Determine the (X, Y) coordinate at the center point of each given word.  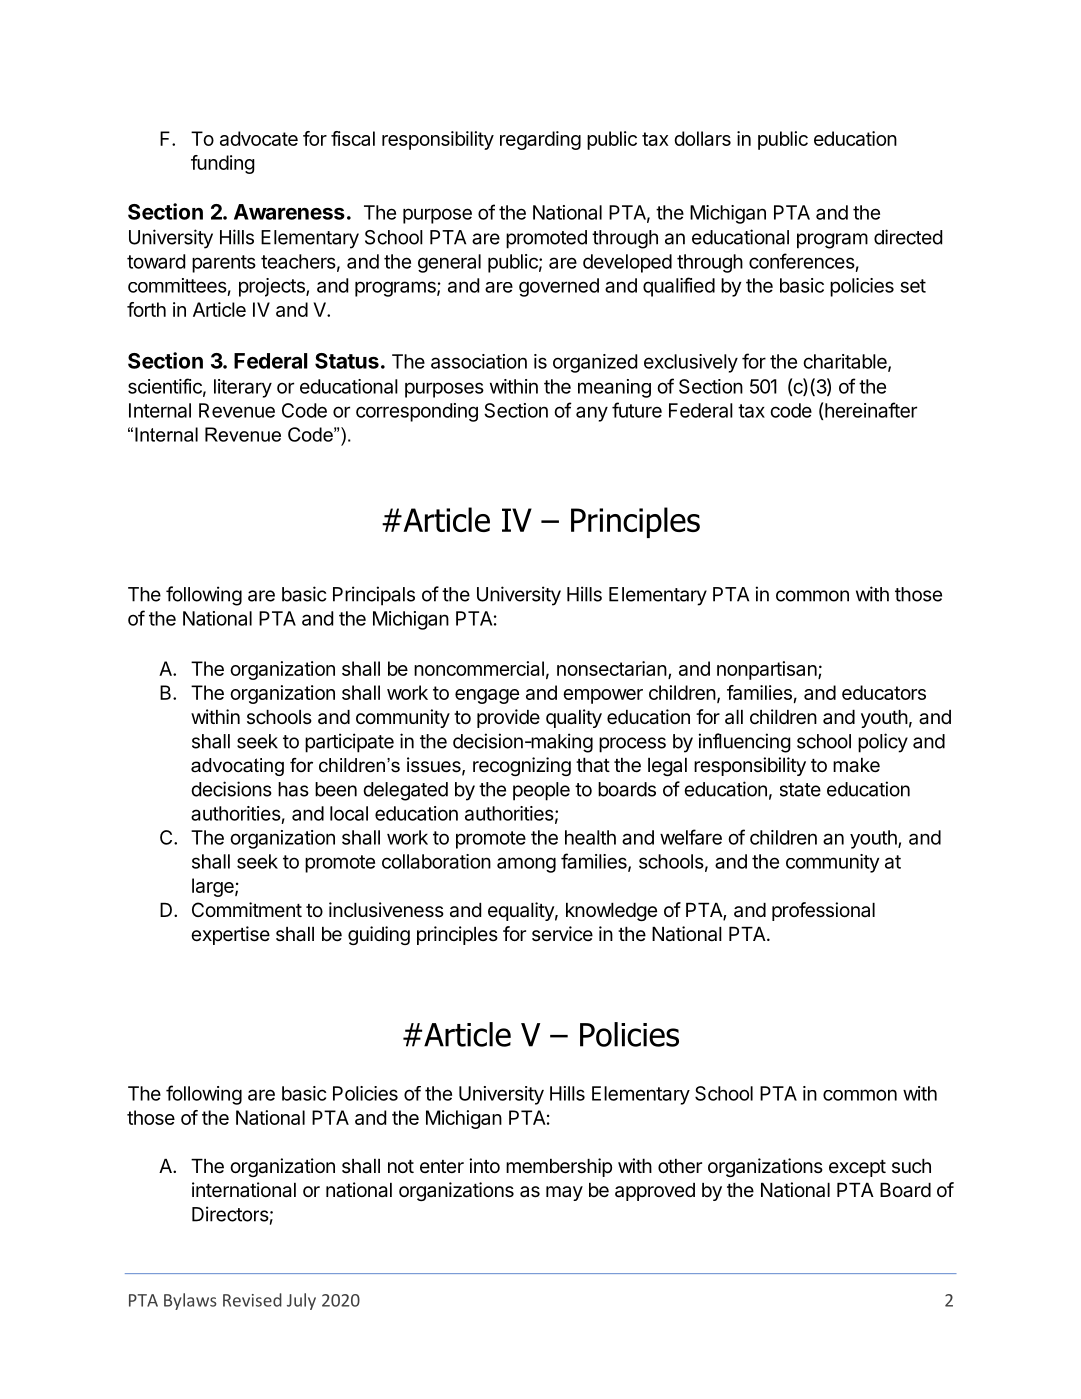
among (526, 865)
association (479, 361)
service (562, 933)
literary (243, 388)
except (857, 1168)
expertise (230, 935)
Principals (374, 596)
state (800, 790)
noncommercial (479, 668)
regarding (540, 140)
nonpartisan (767, 670)
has (293, 789)
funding (223, 164)
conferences (802, 261)
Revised (252, 1300)
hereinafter (871, 410)
